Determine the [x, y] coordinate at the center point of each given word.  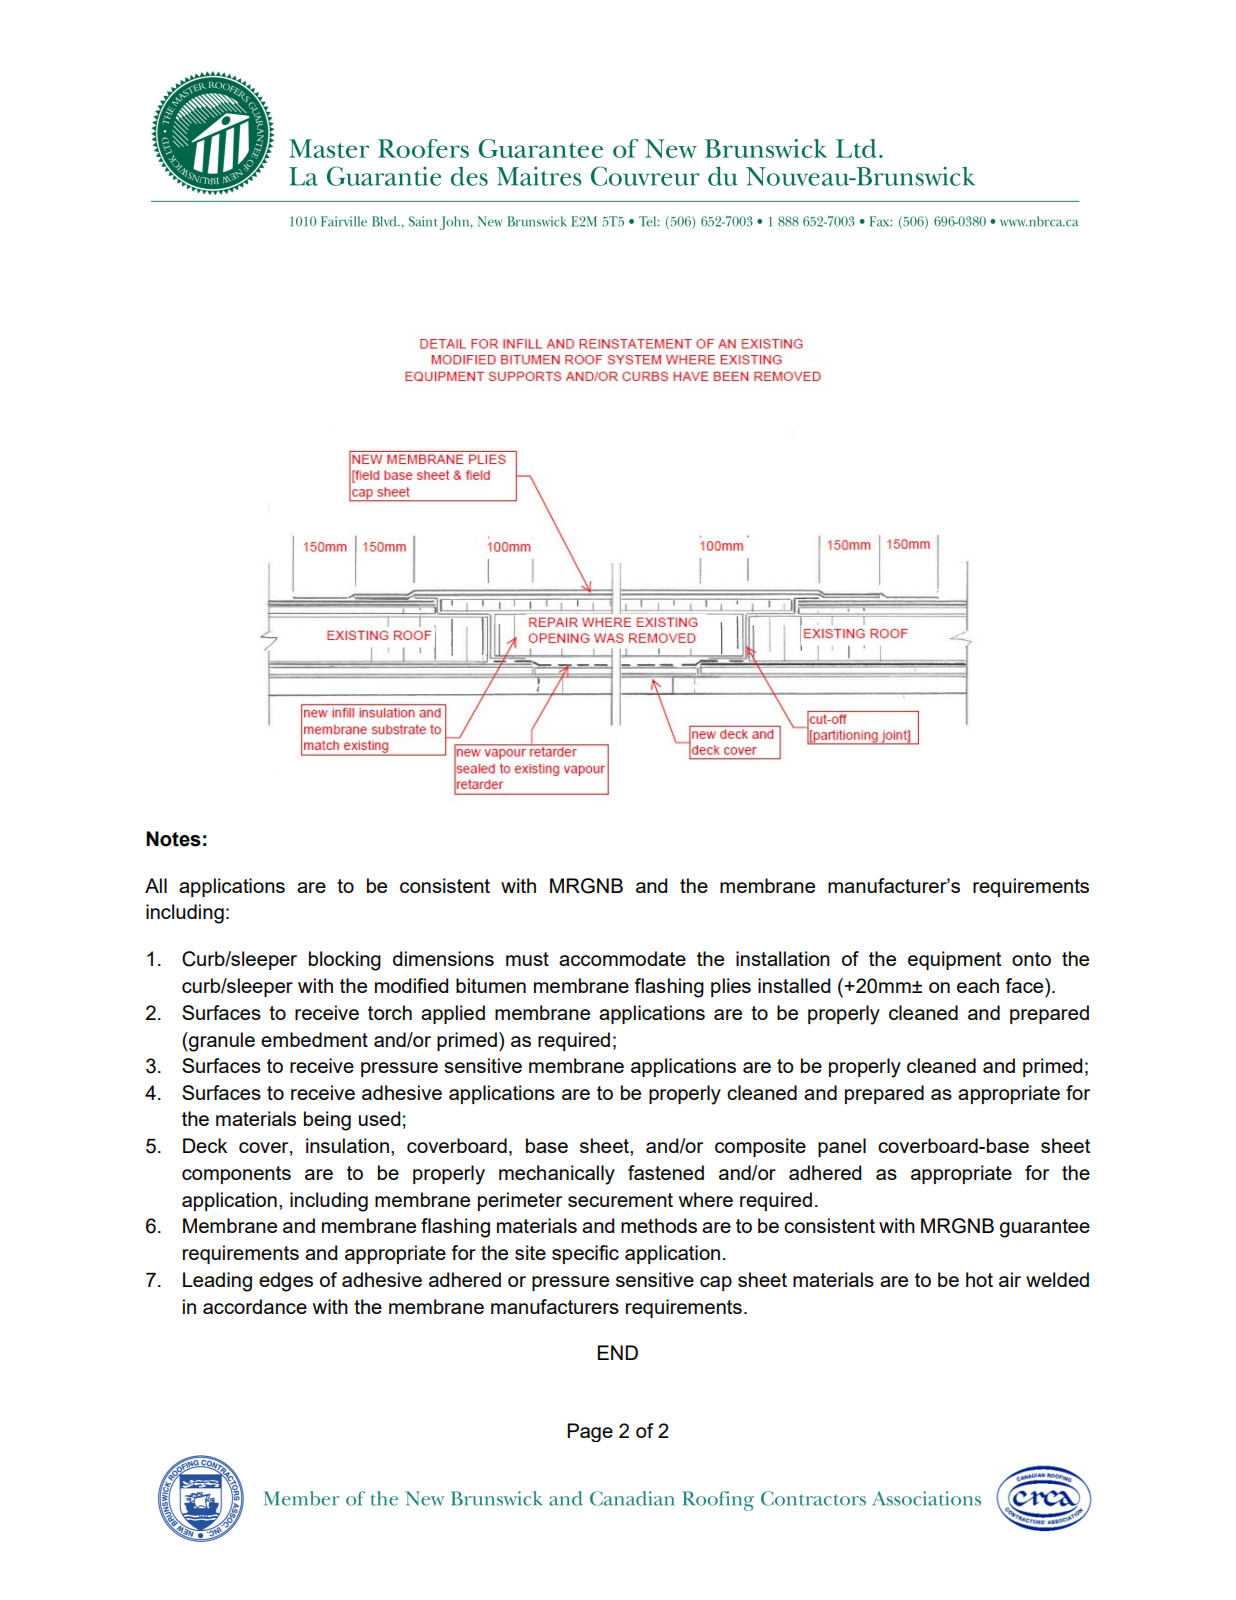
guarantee [1045, 1228]
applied [453, 1014]
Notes [173, 839]
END [618, 1352]
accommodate [622, 958]
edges [286, 1282]
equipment [954, 960]
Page [590, 1432]
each [978, 985]
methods [659, 1225]
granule [221, 1042]
